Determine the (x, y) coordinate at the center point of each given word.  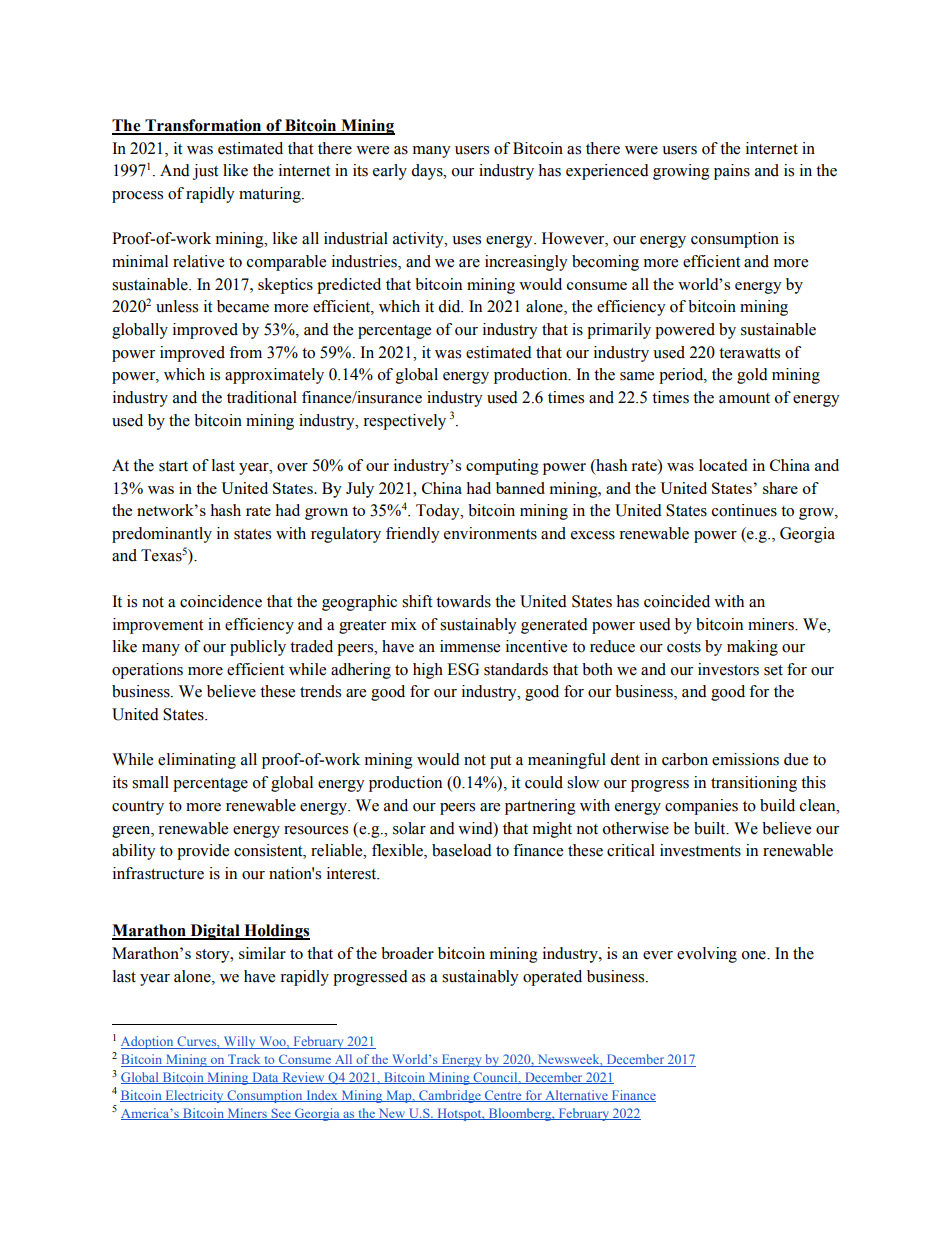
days (428, 172)
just (205, 172)
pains (732, 172)
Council (495, 1078)
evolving (707, 955)
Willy (239, 1042)
